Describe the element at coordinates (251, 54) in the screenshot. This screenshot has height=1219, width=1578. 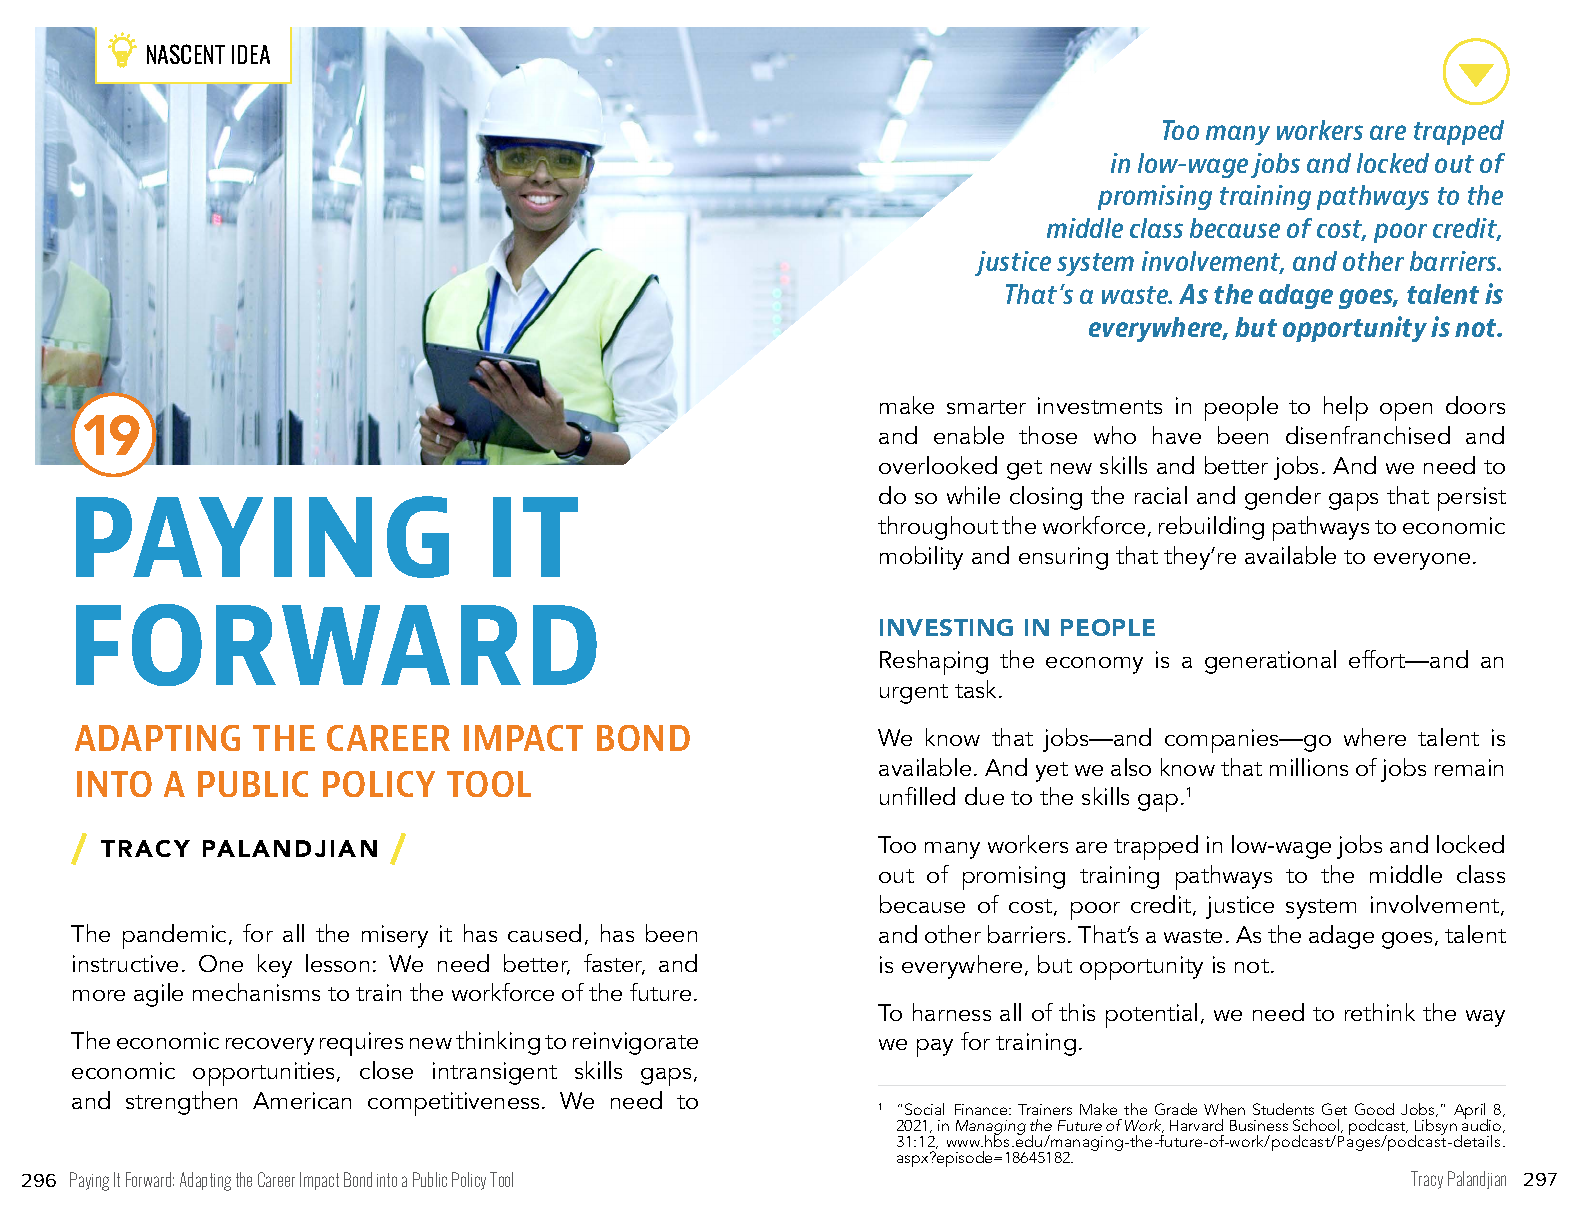
I see `IDEA` at that location.
